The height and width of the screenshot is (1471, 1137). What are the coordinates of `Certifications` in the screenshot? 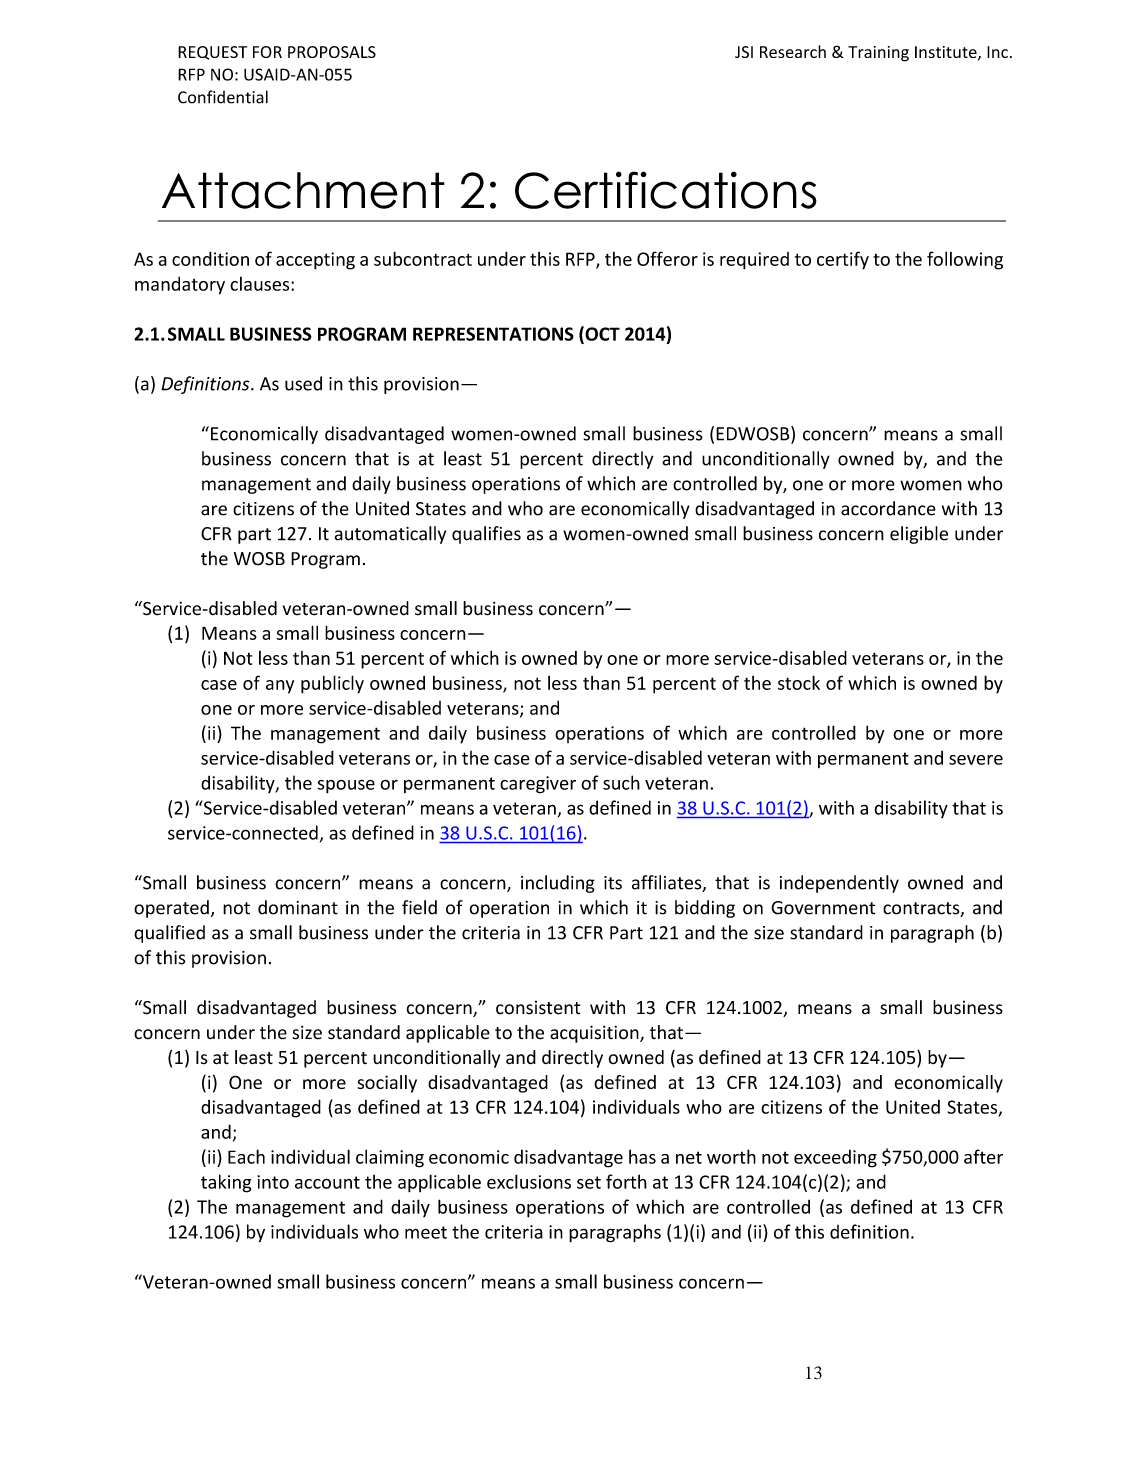 It's located at (666, 190).
